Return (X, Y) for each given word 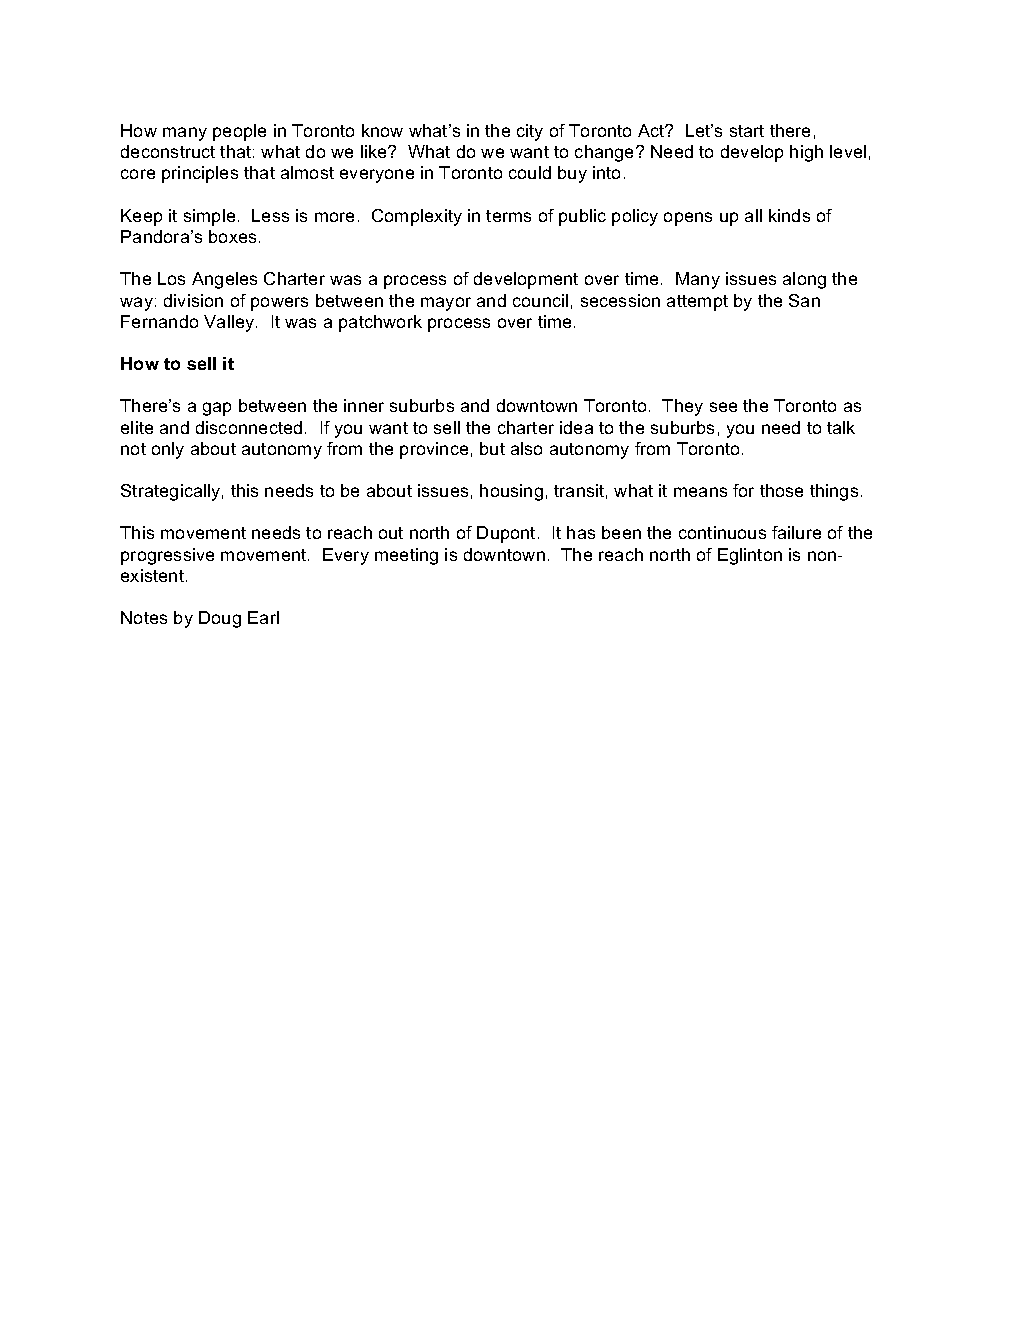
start (747, 131)
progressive (167, 556)
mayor (446, 304)
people (239, 132)
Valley (230, 323)
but (492, 448)
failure (796, 532)
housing (511, 492)
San (804, 300)
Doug (220, 619)
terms (508, 216)
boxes (232, 236)
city (530, 132)
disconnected (249, 427)
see (723, 407)
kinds (789, 215)
